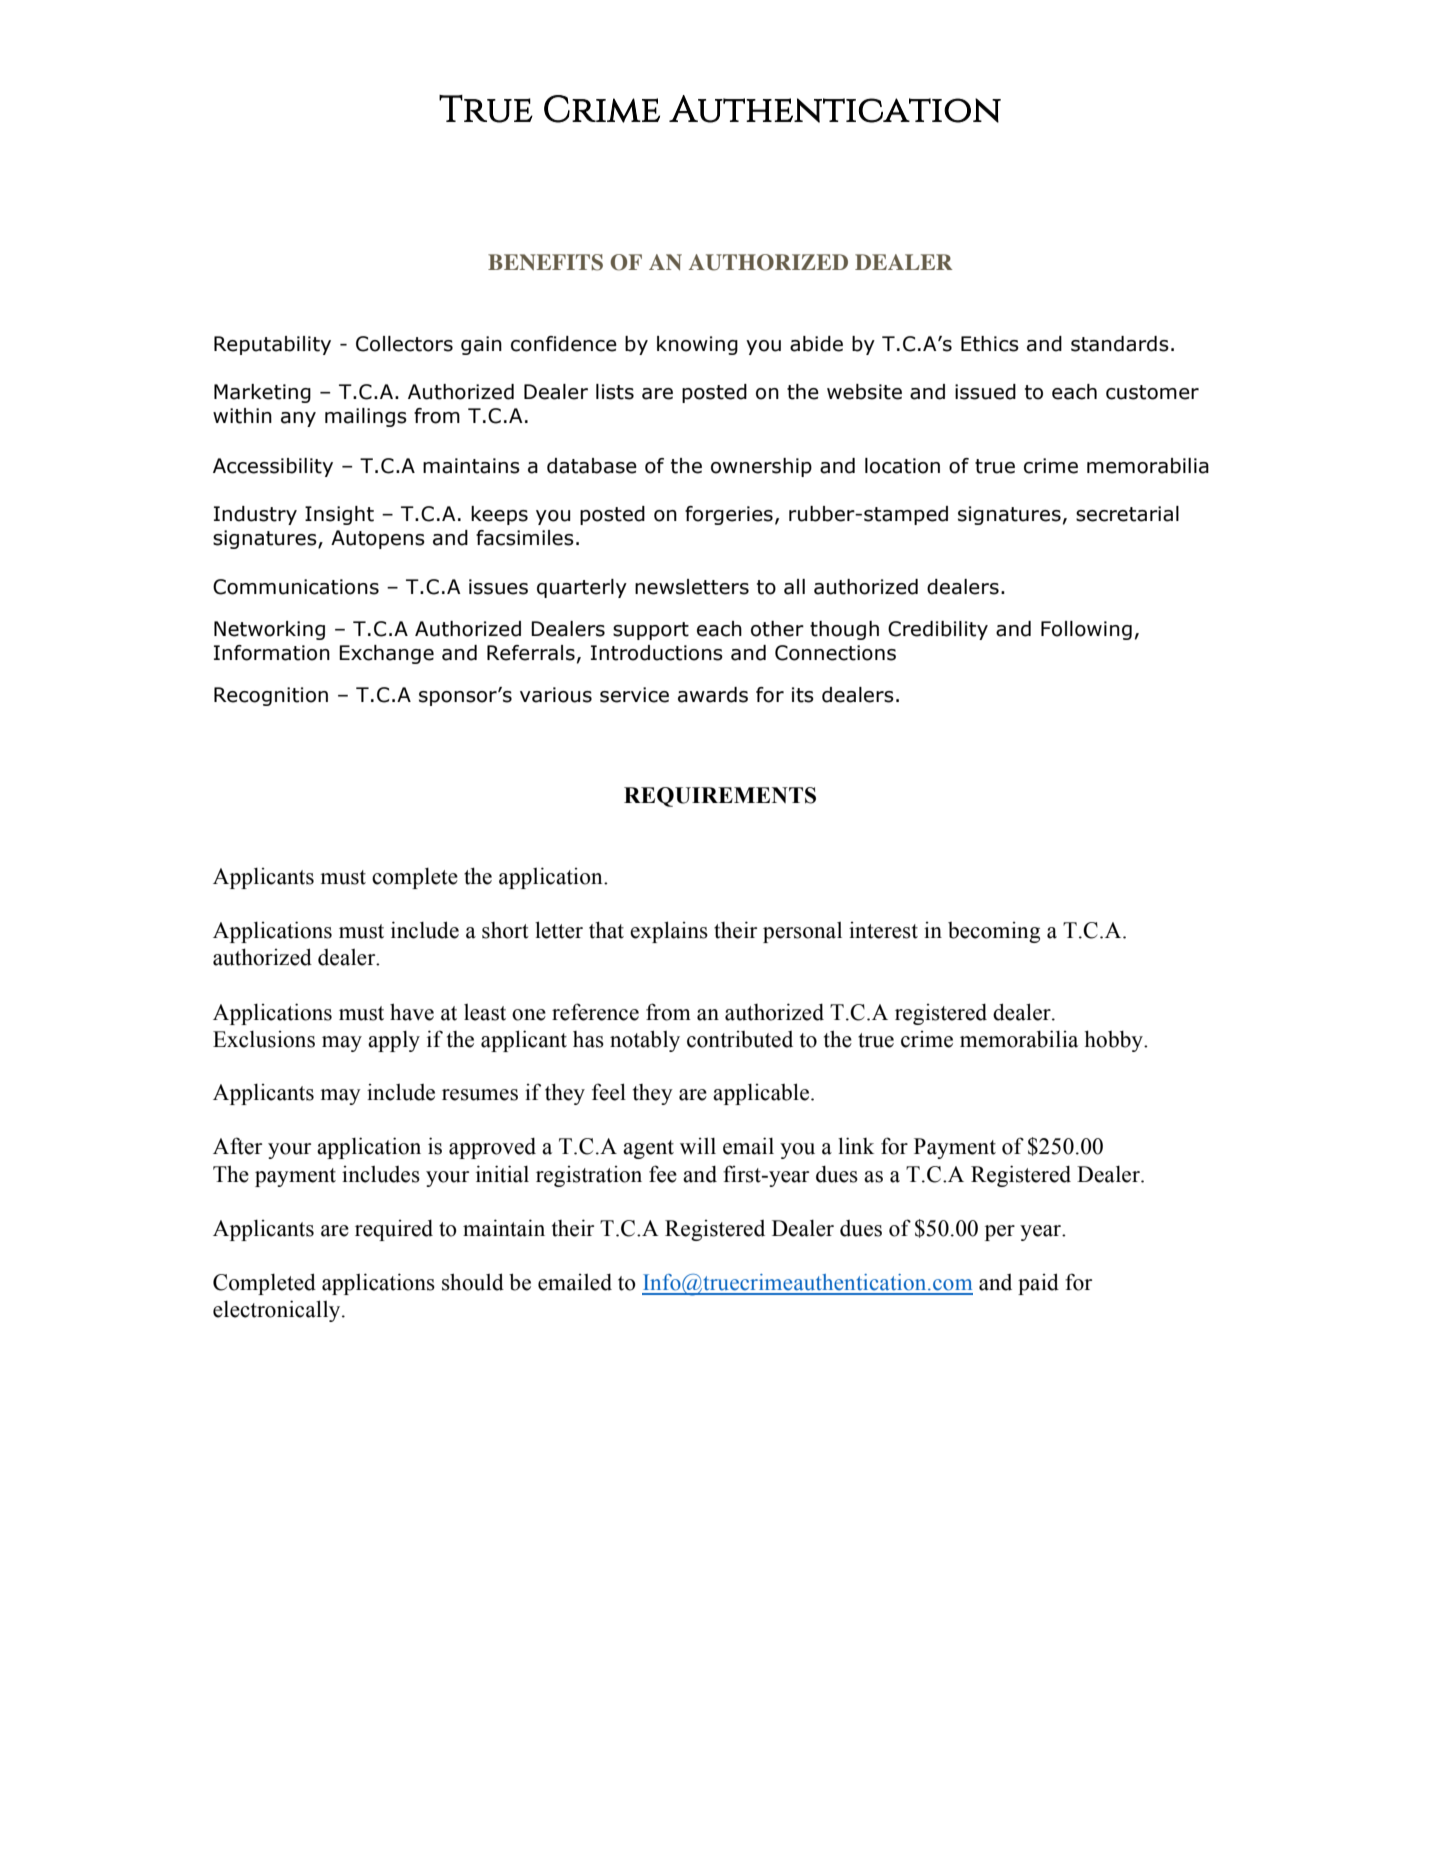 This screenshot has height=1863, width=1439. I want to click on becoming, so click(994, 932).
